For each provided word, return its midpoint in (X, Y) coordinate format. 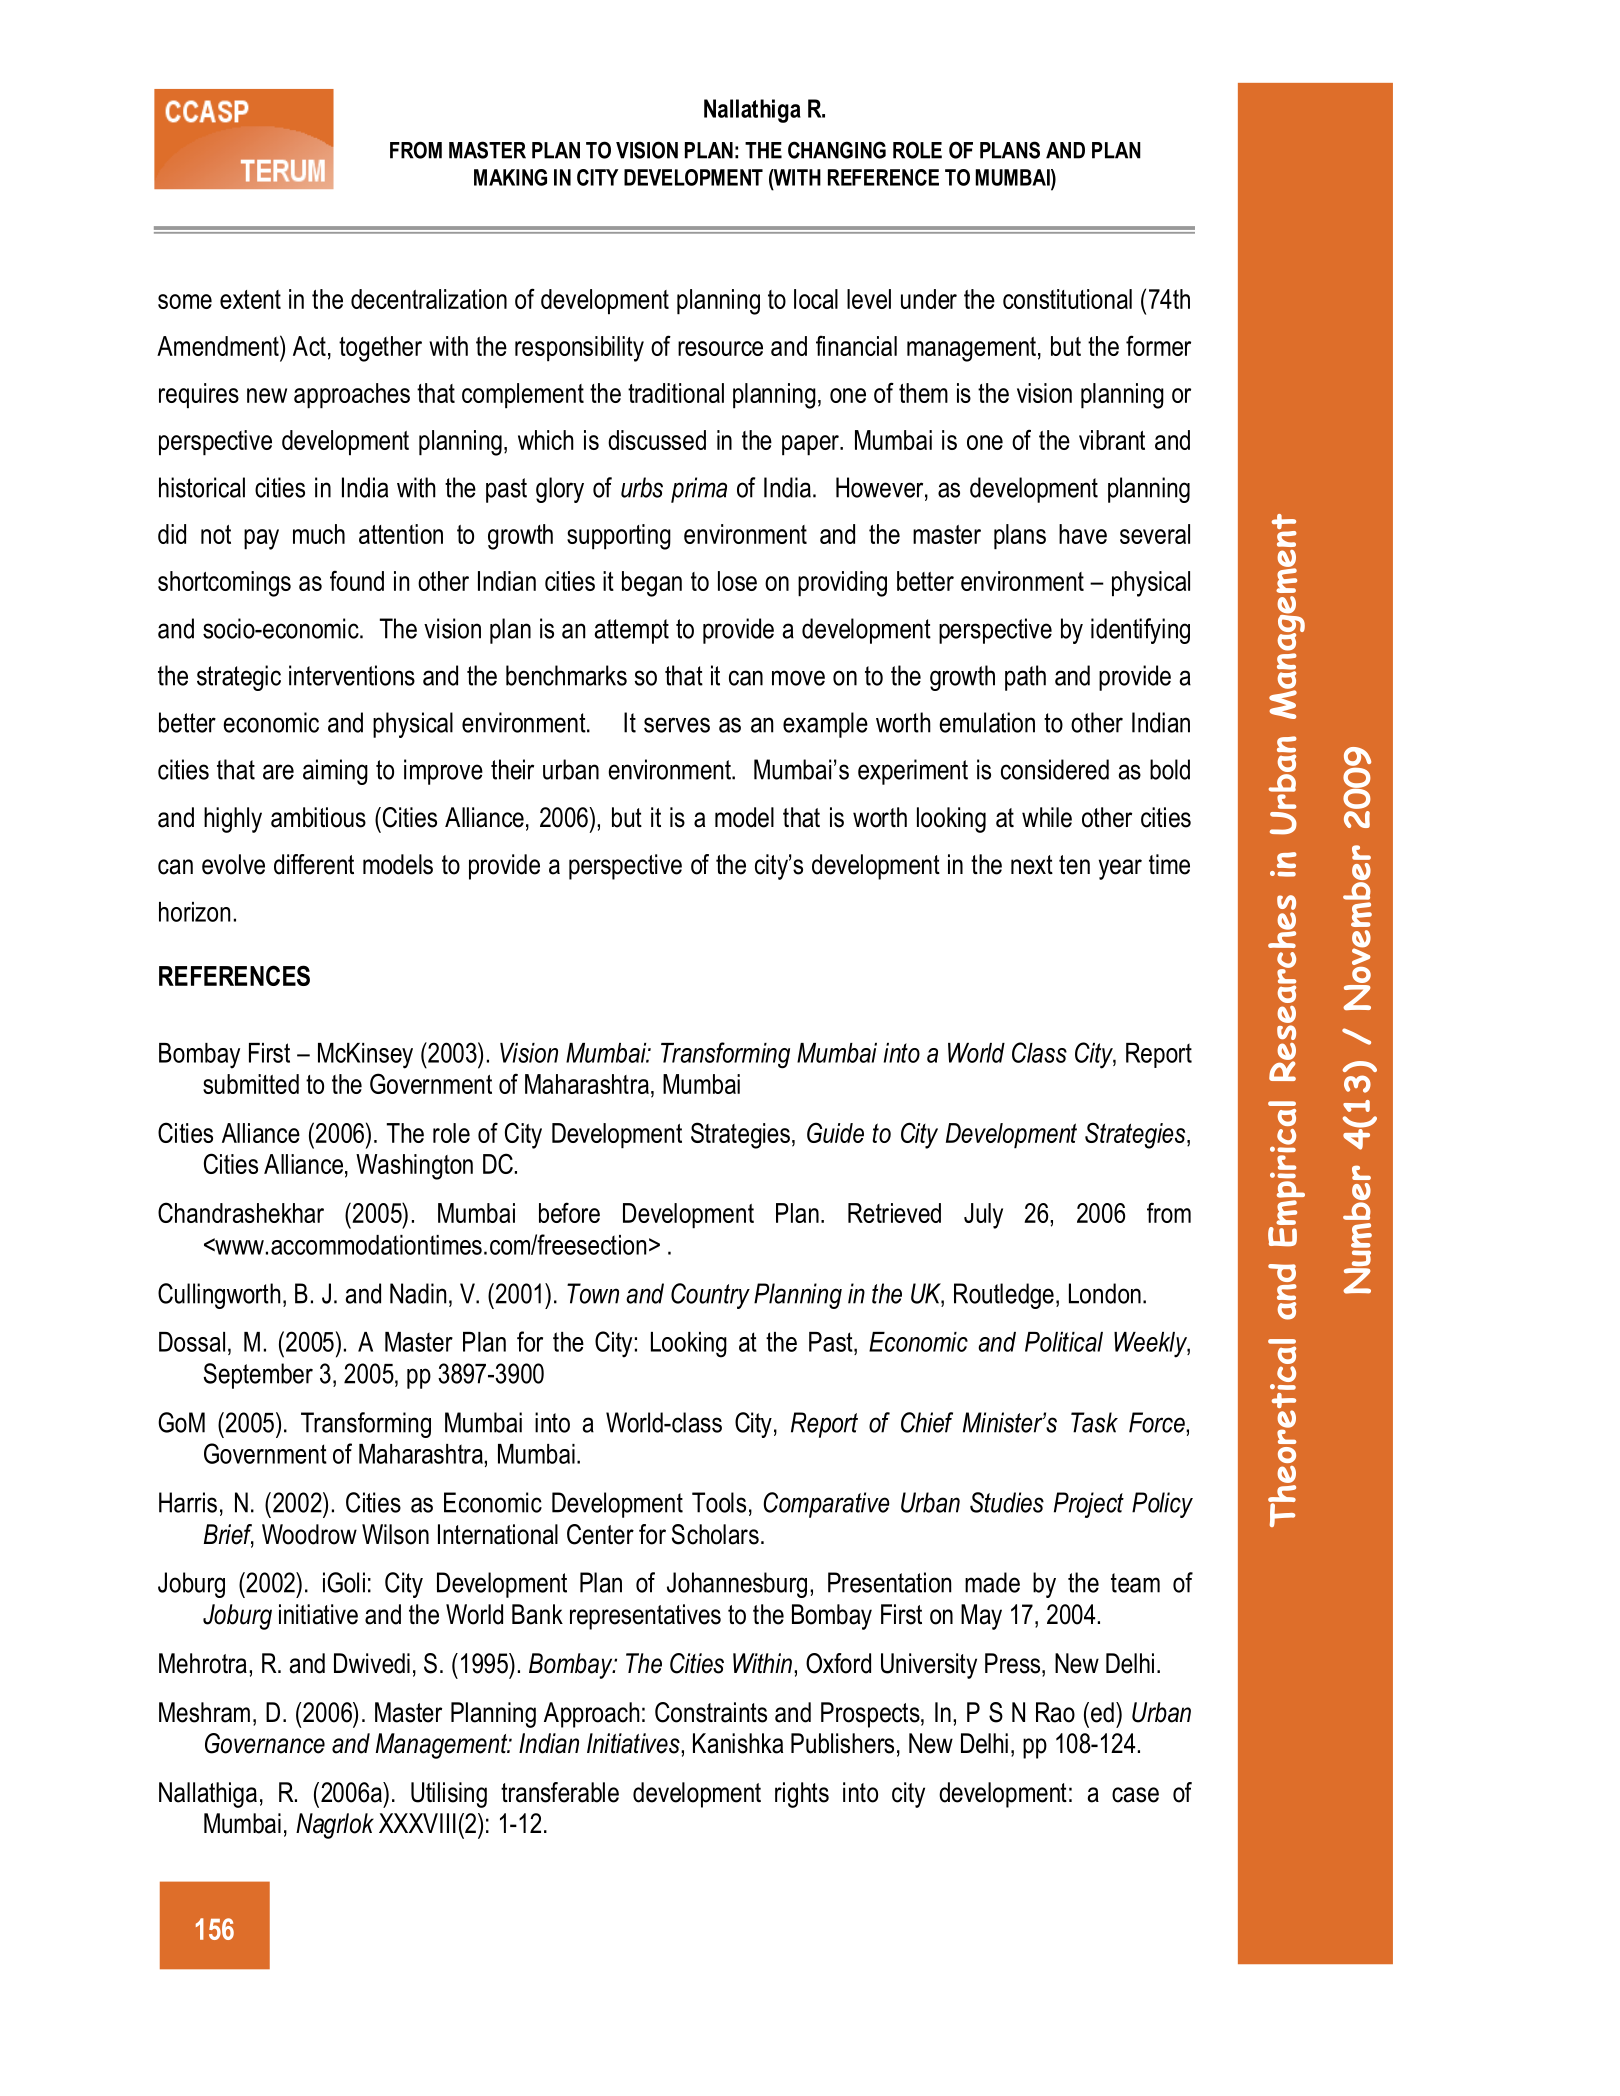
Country (710, 1296)
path (1025, 678)
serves (677, 725)
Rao (1055, 1712)
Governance (265, 1743)
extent (250, 299)
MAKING (510, 177)
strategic (239, 678)
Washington (414, 1167)
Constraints (711, 1712)
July (983, 1216)
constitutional (1067, 299)
